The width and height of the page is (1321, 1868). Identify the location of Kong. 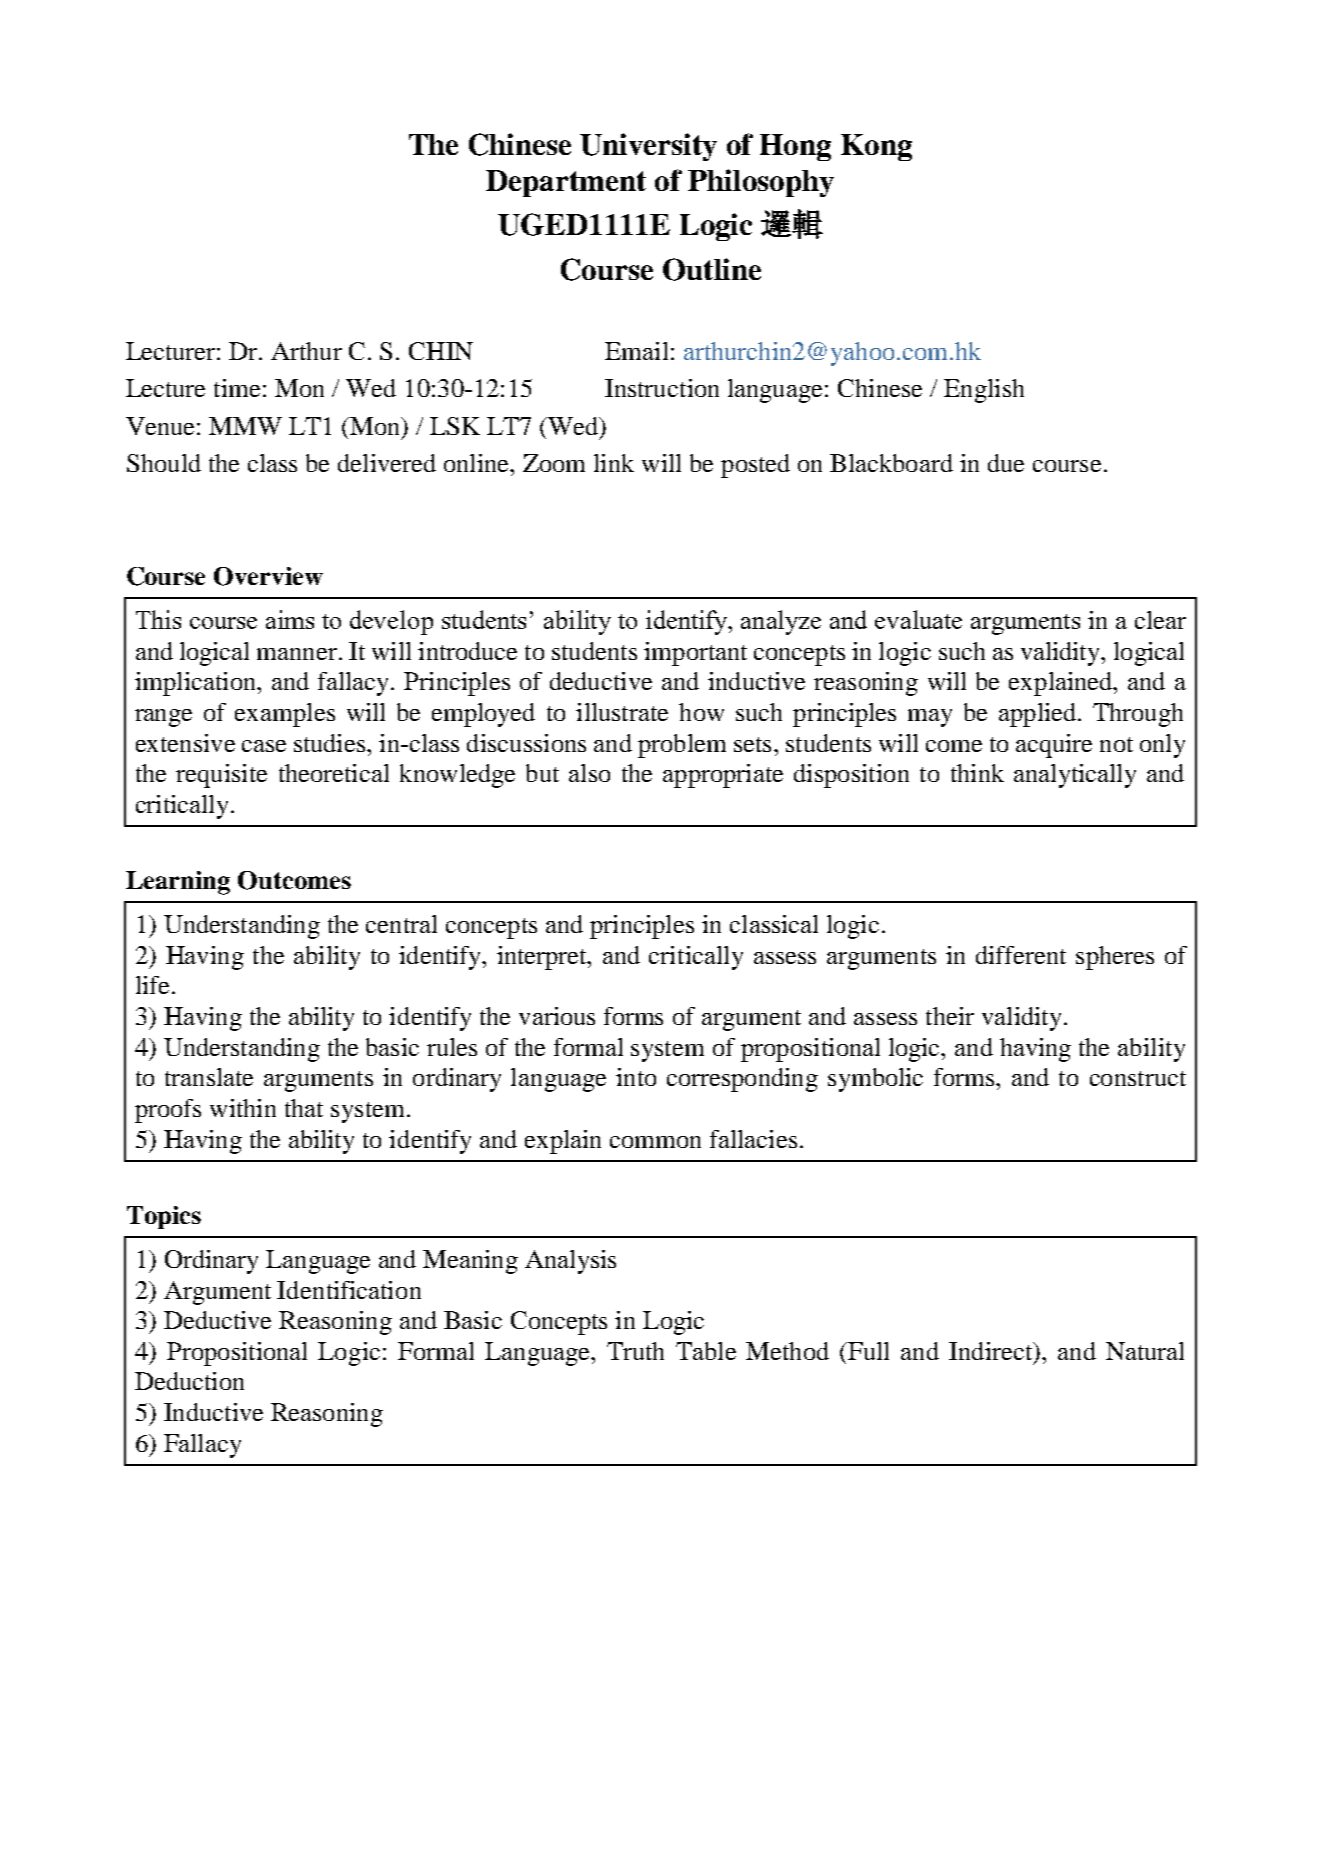
(876, 147).
